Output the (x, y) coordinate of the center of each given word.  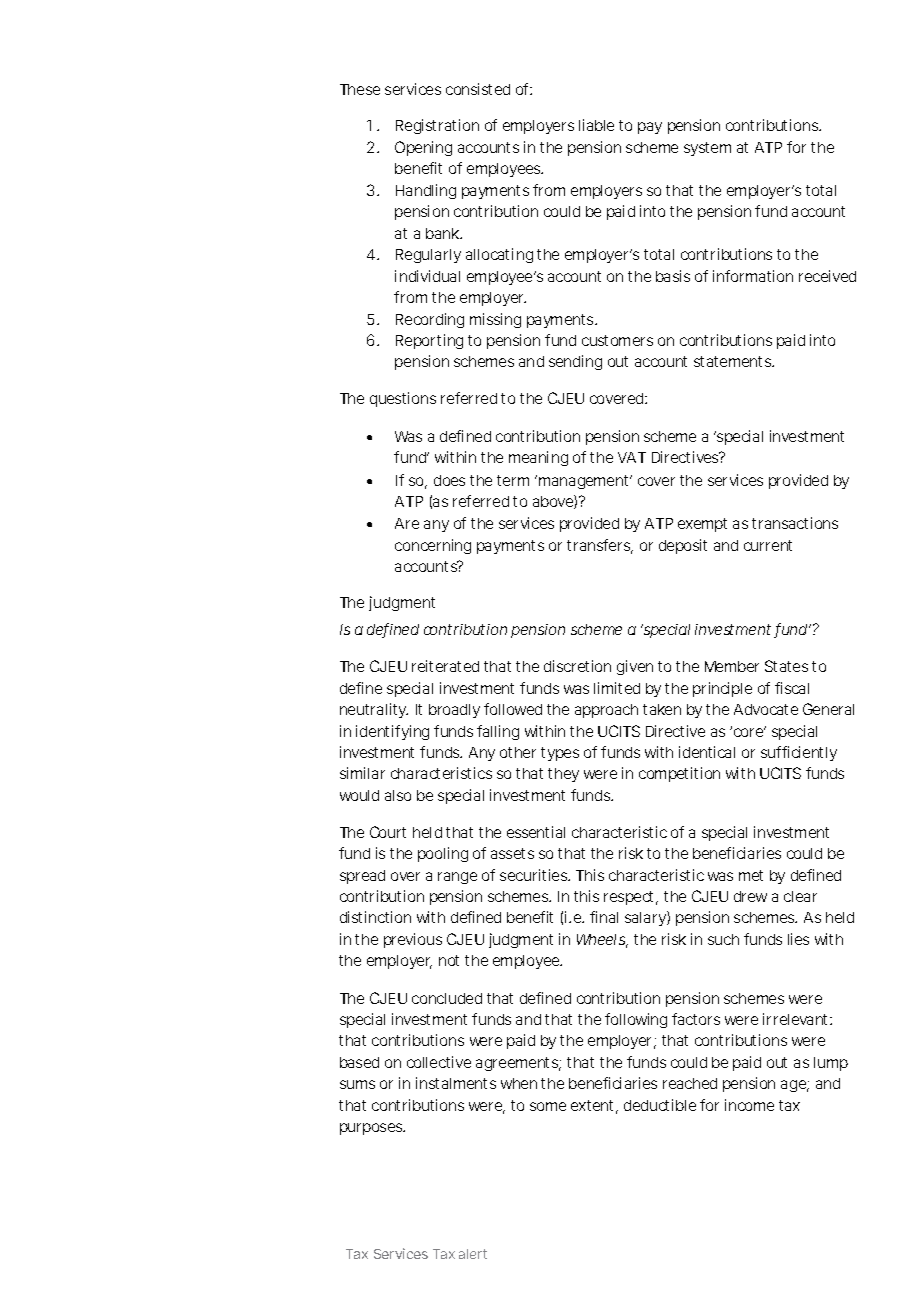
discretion (577, 666)
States (786, 666)
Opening (423, 148)
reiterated (445, 666)
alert (473, 1254)
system (707, 149)
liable (596, 125)
